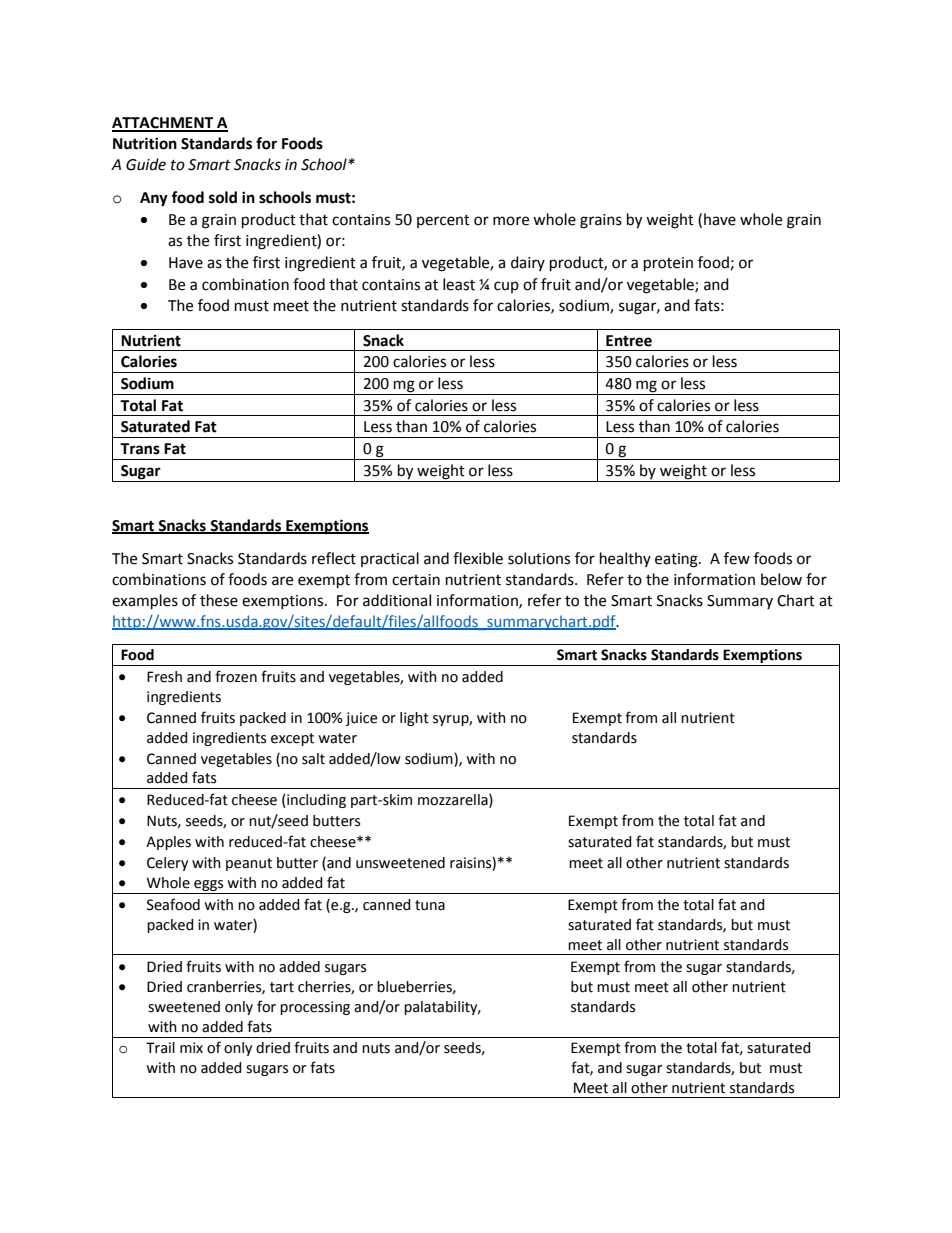 This screenshot has height=1233, width=952. I want to click on flexible, so click(478, 558).
